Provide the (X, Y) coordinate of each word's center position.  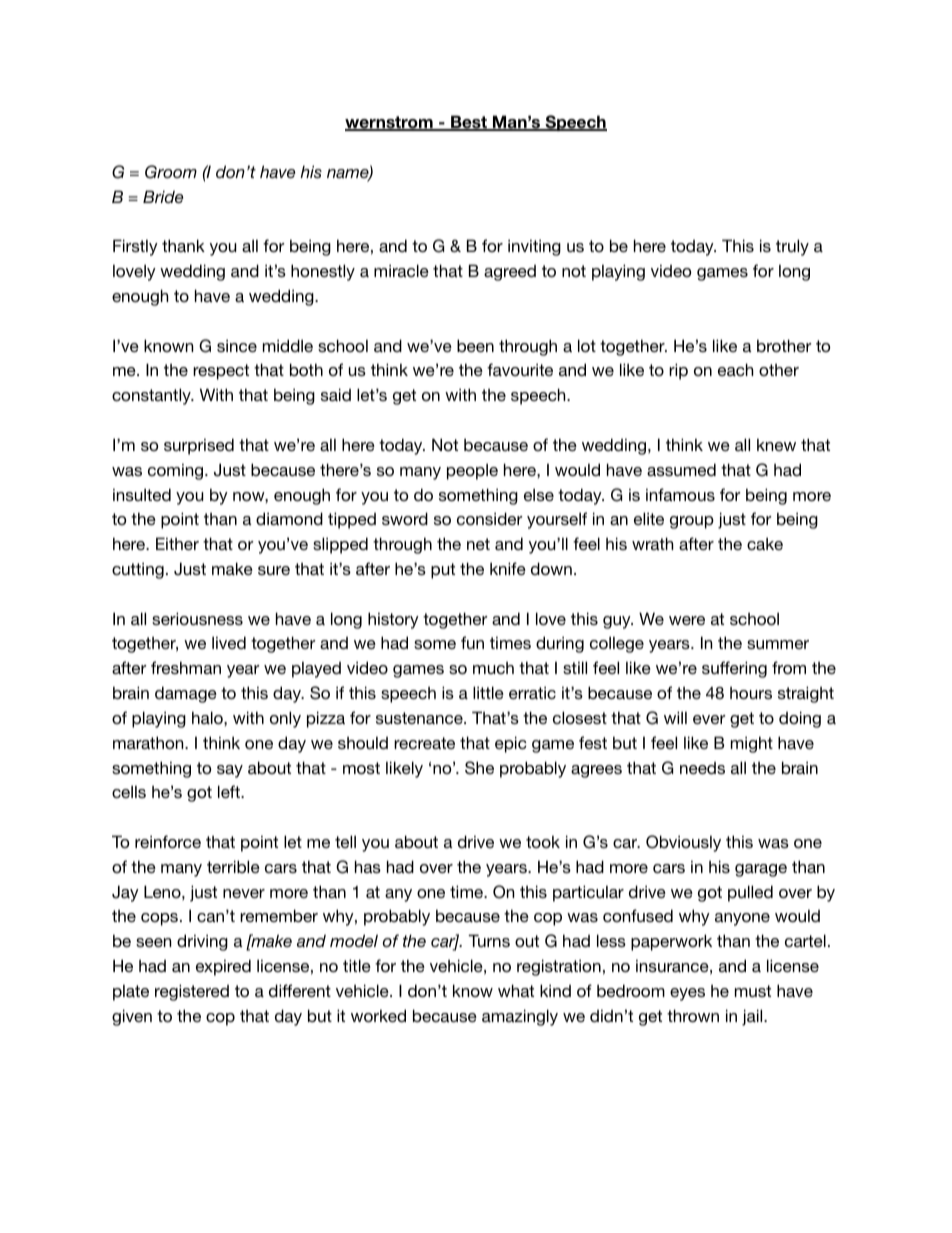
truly (792, 247)
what (516, 990)
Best (469, 123)
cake (765, 543)
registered (192, 992)
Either (177, 543)
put (443, 571)
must (753, 991)
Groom (171, 172)
